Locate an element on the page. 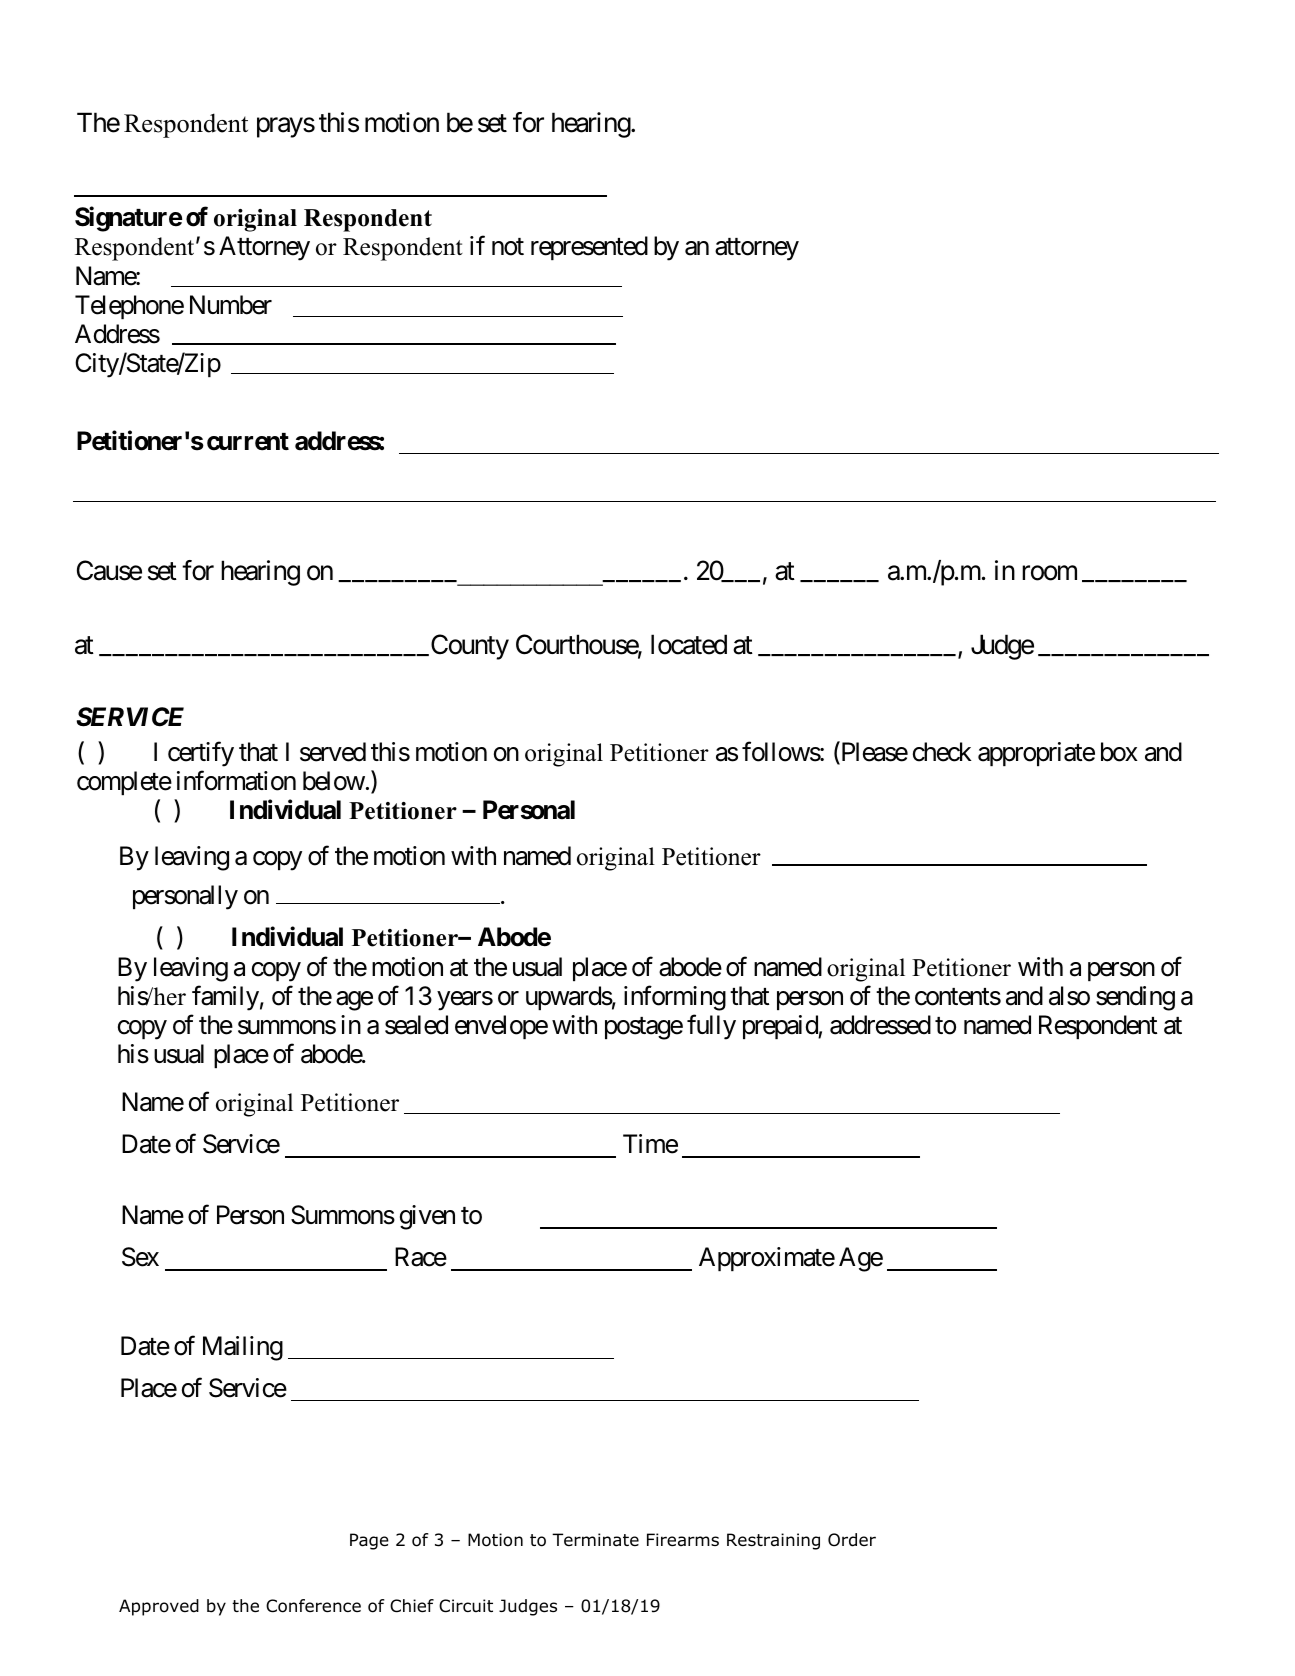  Number is located at coordinates (231, 305).
